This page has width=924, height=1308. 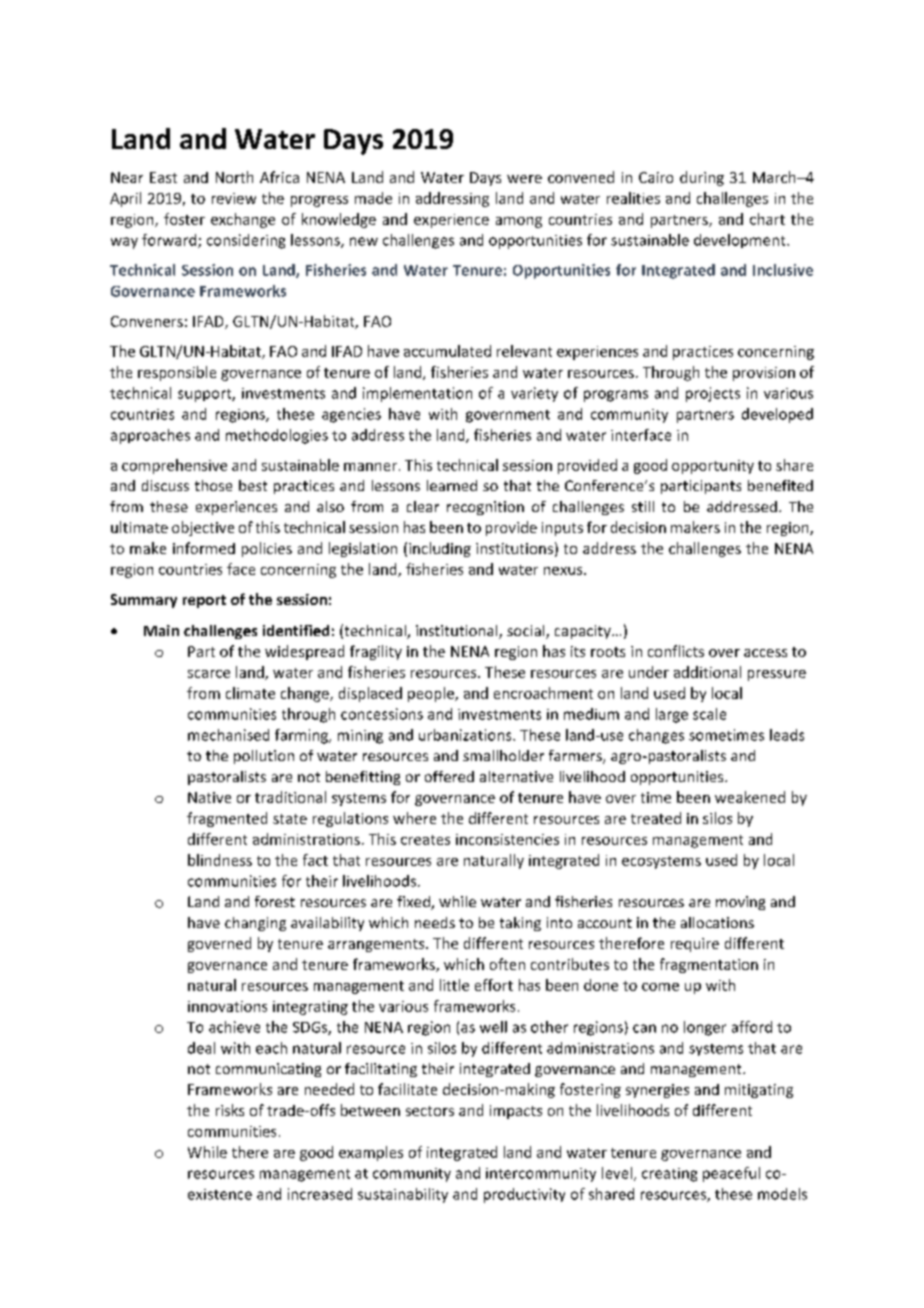 What do you see at coordinates (403, 1195) in the page?
I see `sustainability` at bounding box center [403, 1195].
